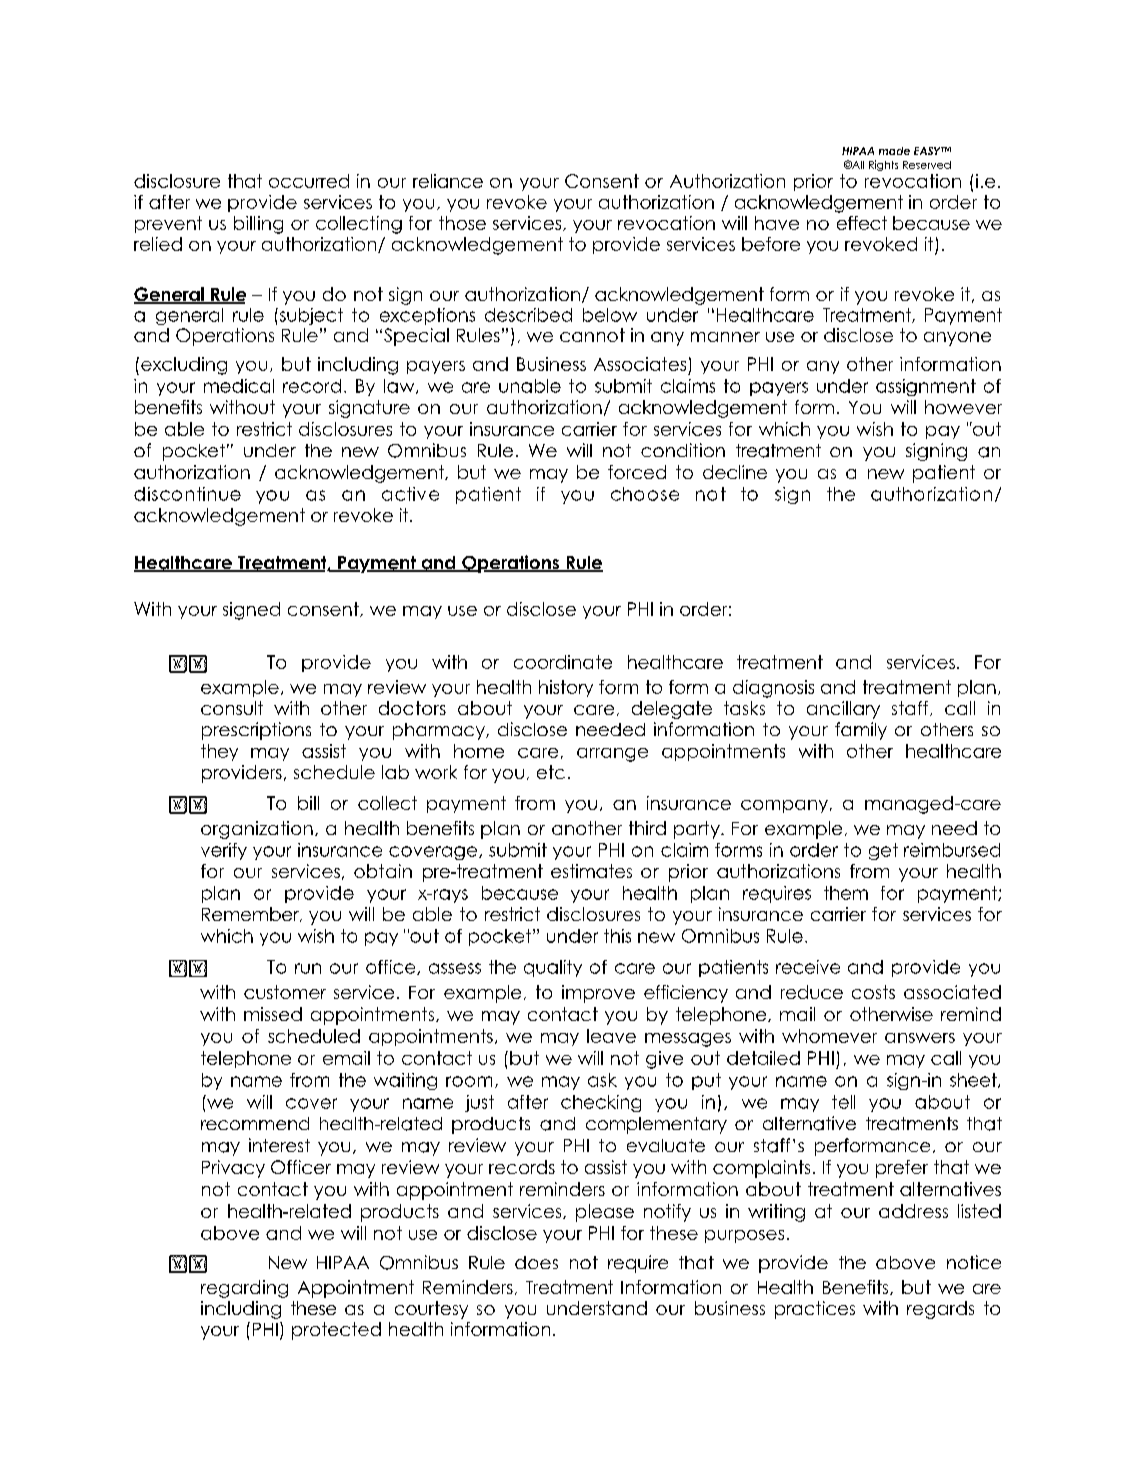  What do you see at coordinates (309, 181) in the screenshot?
I see `occurred` at bounding box center [309, 181].
